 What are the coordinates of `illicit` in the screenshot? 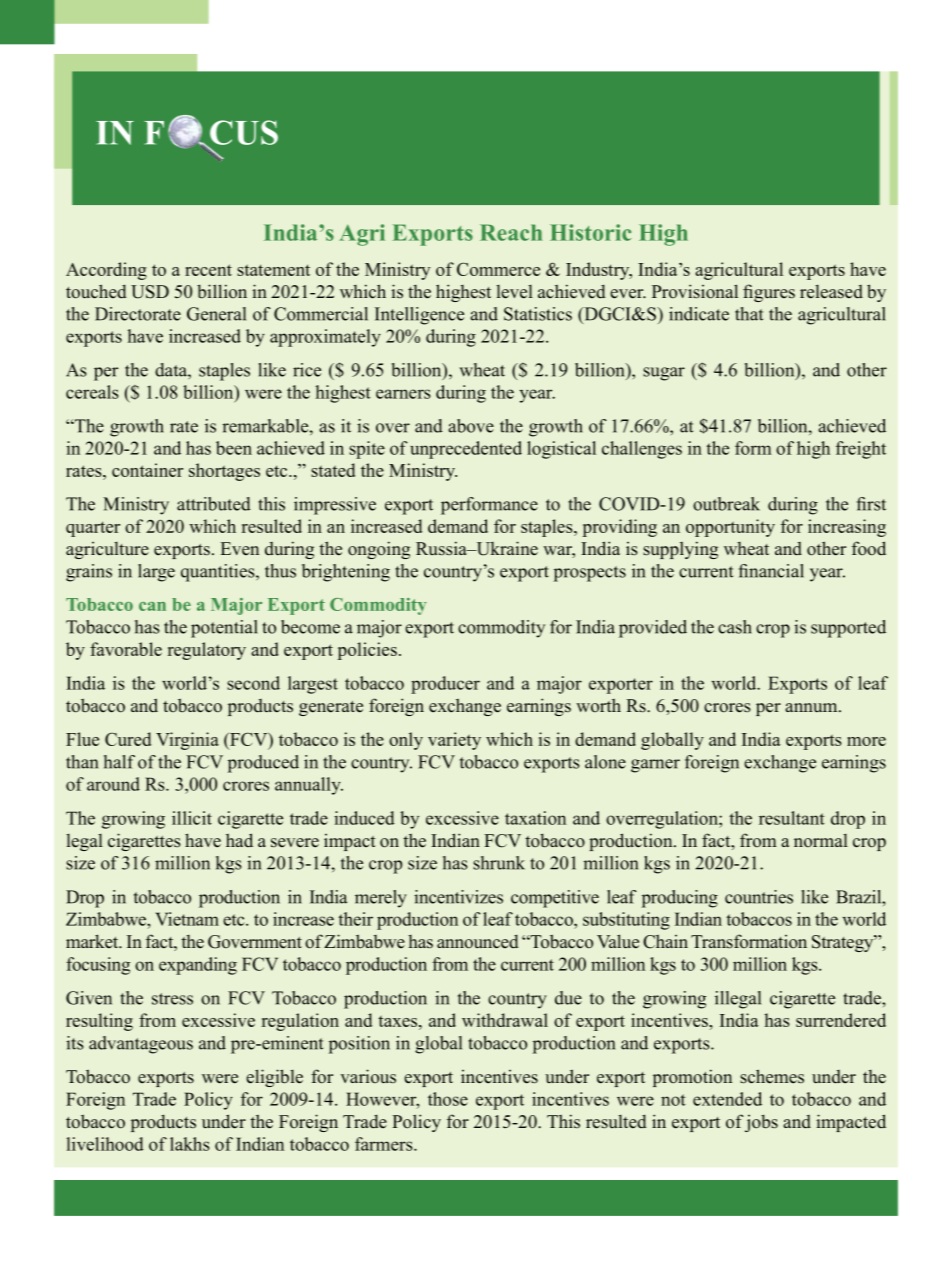 It's located at (192, 818).
